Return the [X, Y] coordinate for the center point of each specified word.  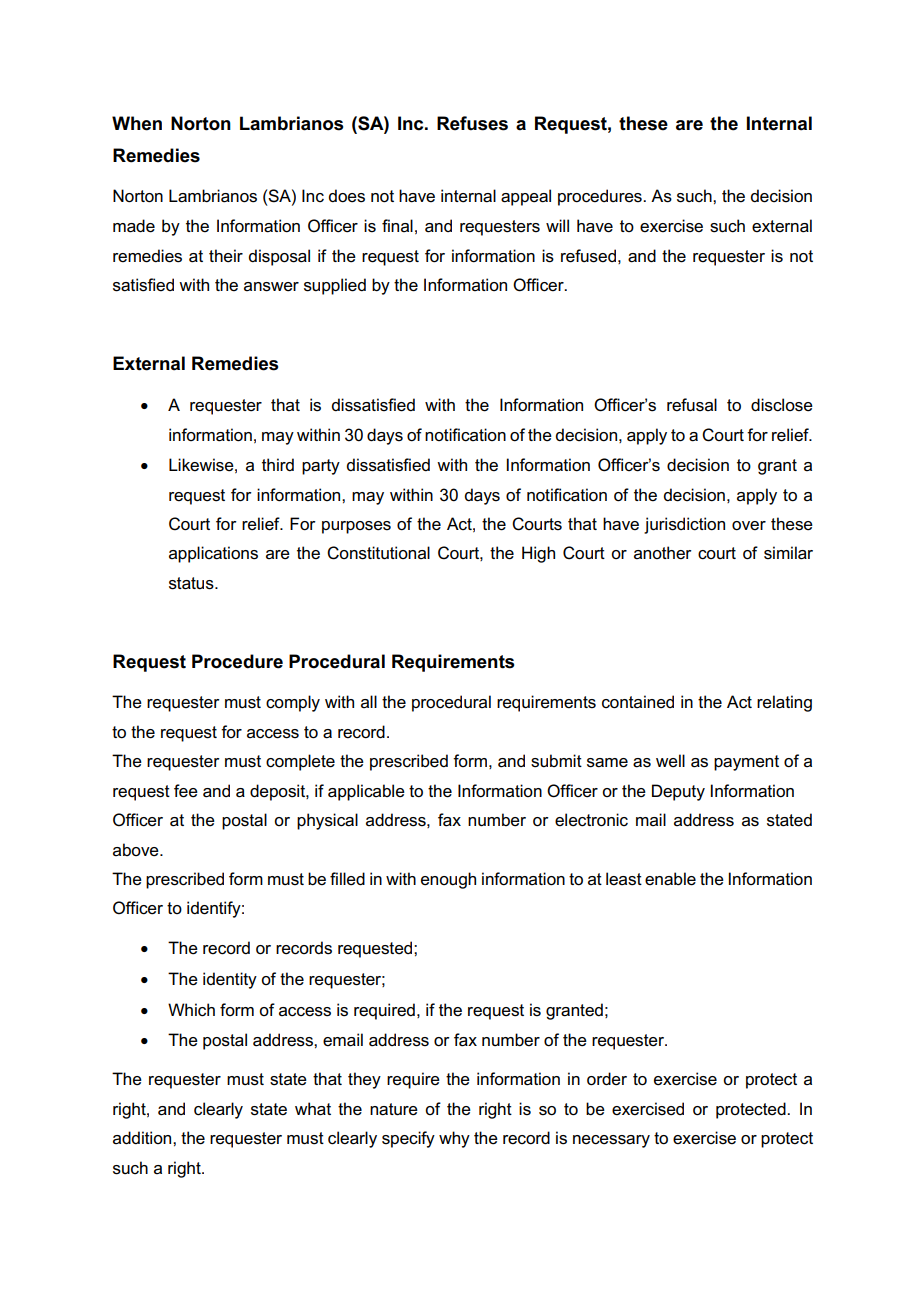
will [557, 225]
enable [670, 879]
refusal [692, 405]
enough [448, 880]
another [663, 553]
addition [143, 1137]
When [137, 123]
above [137, 850]
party [321, 467]
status [192, 583]
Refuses [472, 123]
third [278, 464]
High [538, 554]
